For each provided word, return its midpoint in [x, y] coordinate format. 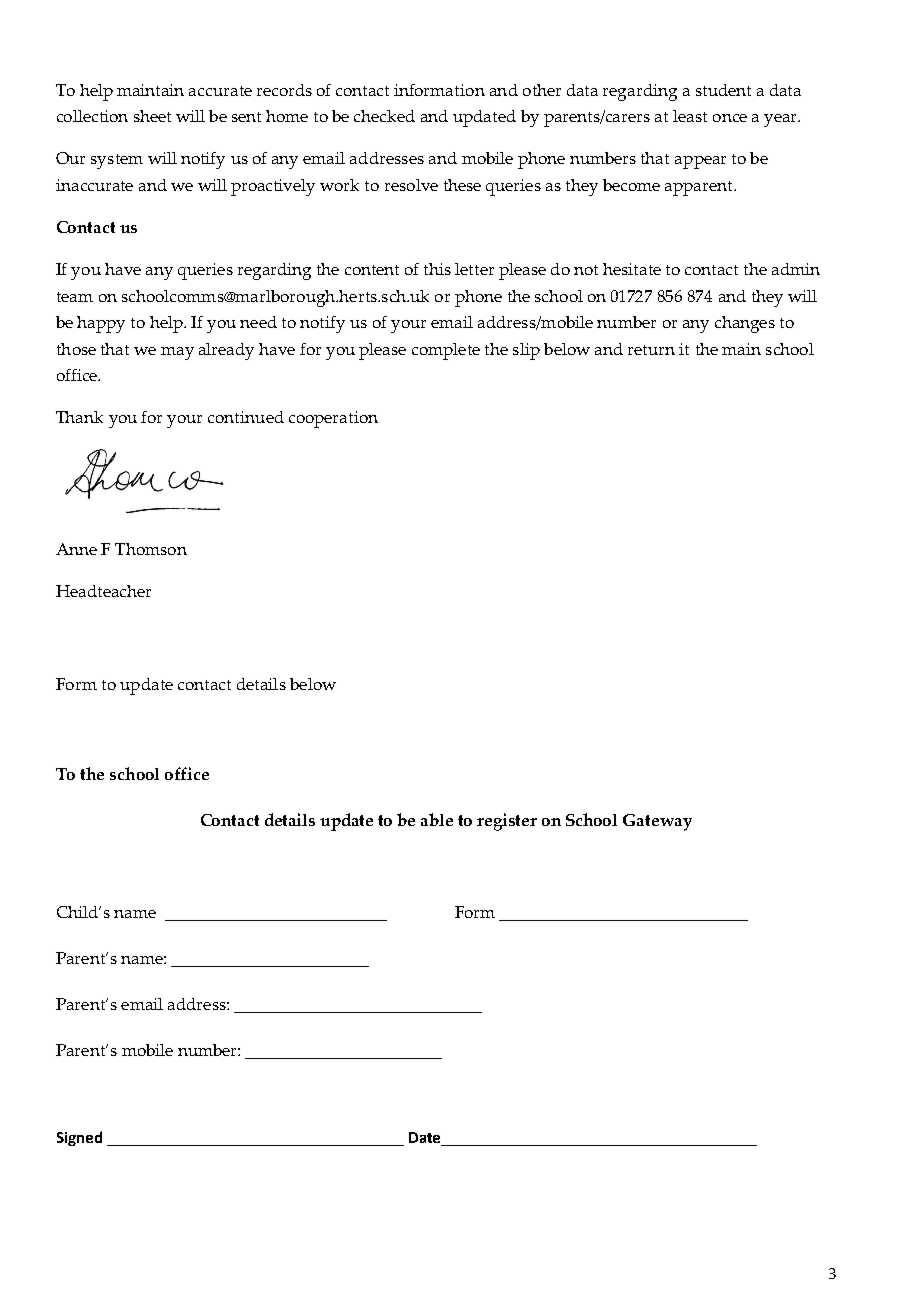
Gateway [657, 822]
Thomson [151, 549]
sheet [152, 116]
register [507, 822]
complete [446, 351]
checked [384, 116]
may [177, 353]
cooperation [333, 419]
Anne [76, 549]
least [690, 116]
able [437, 819]
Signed [79, 1138]
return [651, 350]
